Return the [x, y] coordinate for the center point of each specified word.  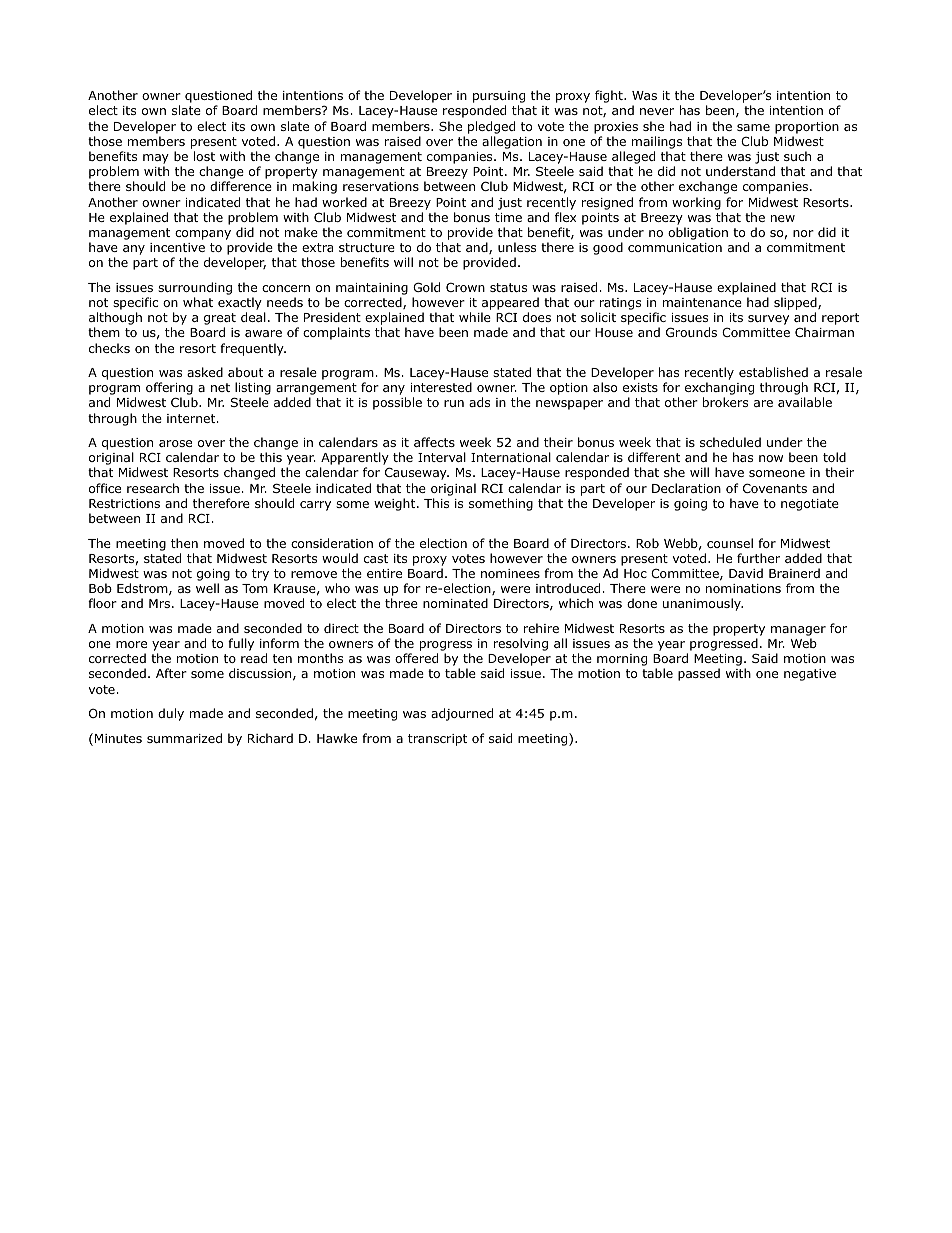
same [753, 127]
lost [204, 156]
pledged [491, 127]
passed [699, 674]
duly [171, 714]
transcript [437, 740]
